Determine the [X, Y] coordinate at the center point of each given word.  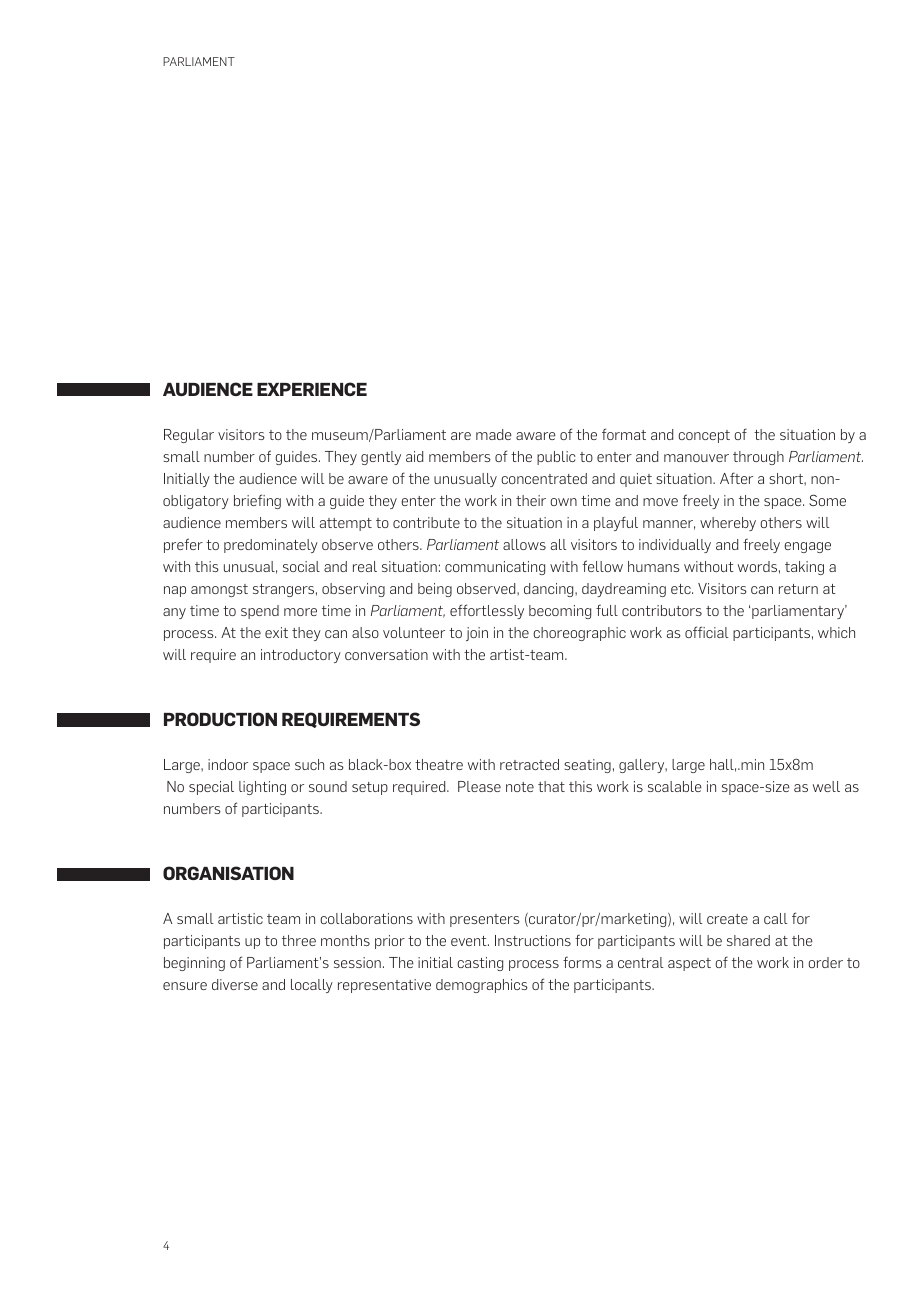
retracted [529, 764]
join [477, 634]
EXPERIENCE [312, 389]
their [531, 500]
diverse [235, 984]
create [727, 919]
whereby [728, 524]
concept [704, 436]
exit [276, 632]
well [826, 786]
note [520, 787]
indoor [228, 764]
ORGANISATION [228, 873]
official [707, 632]
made [494, 434]
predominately [271, 546]
